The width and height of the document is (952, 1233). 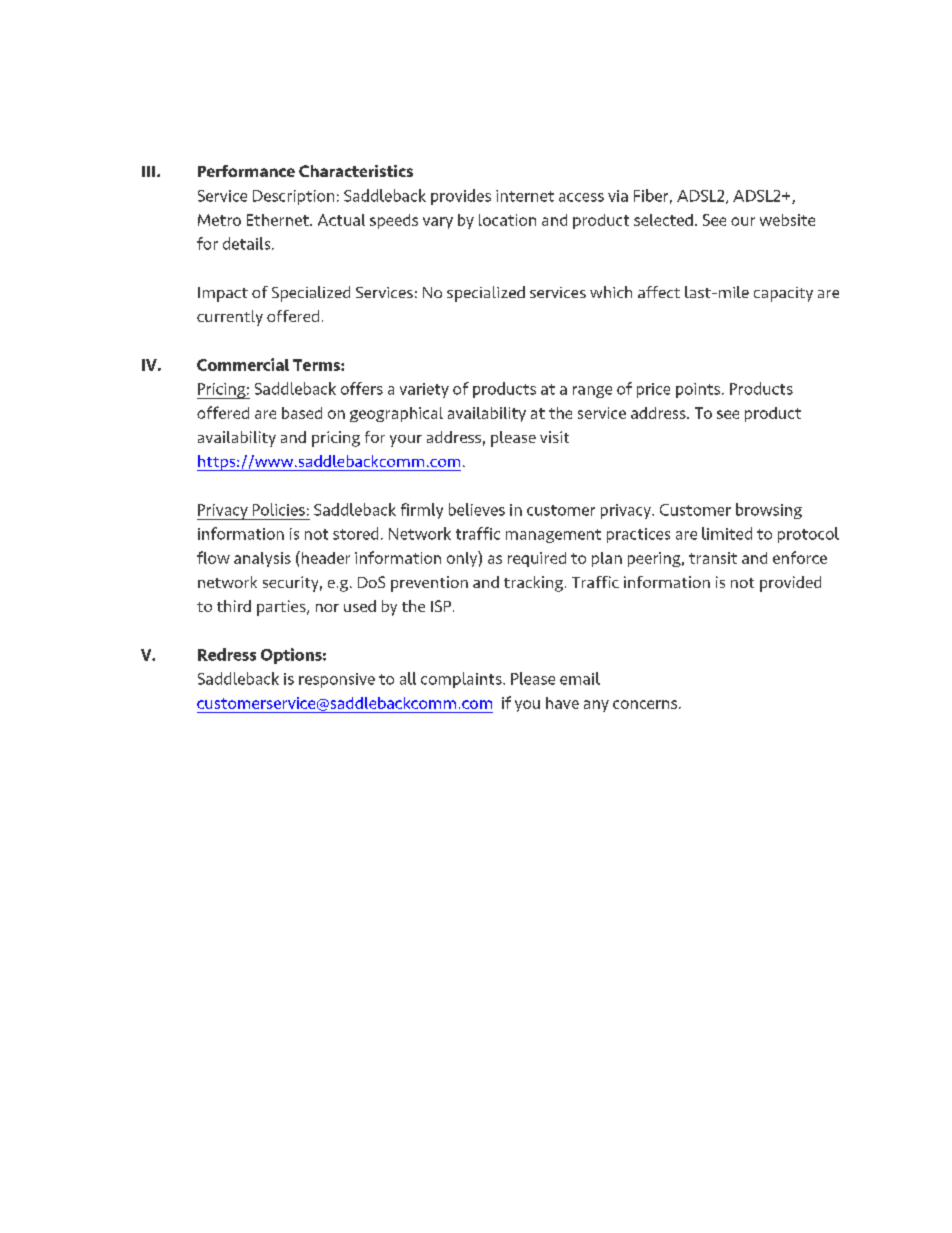 I want to click on believes, so click(x=477, y=509).
